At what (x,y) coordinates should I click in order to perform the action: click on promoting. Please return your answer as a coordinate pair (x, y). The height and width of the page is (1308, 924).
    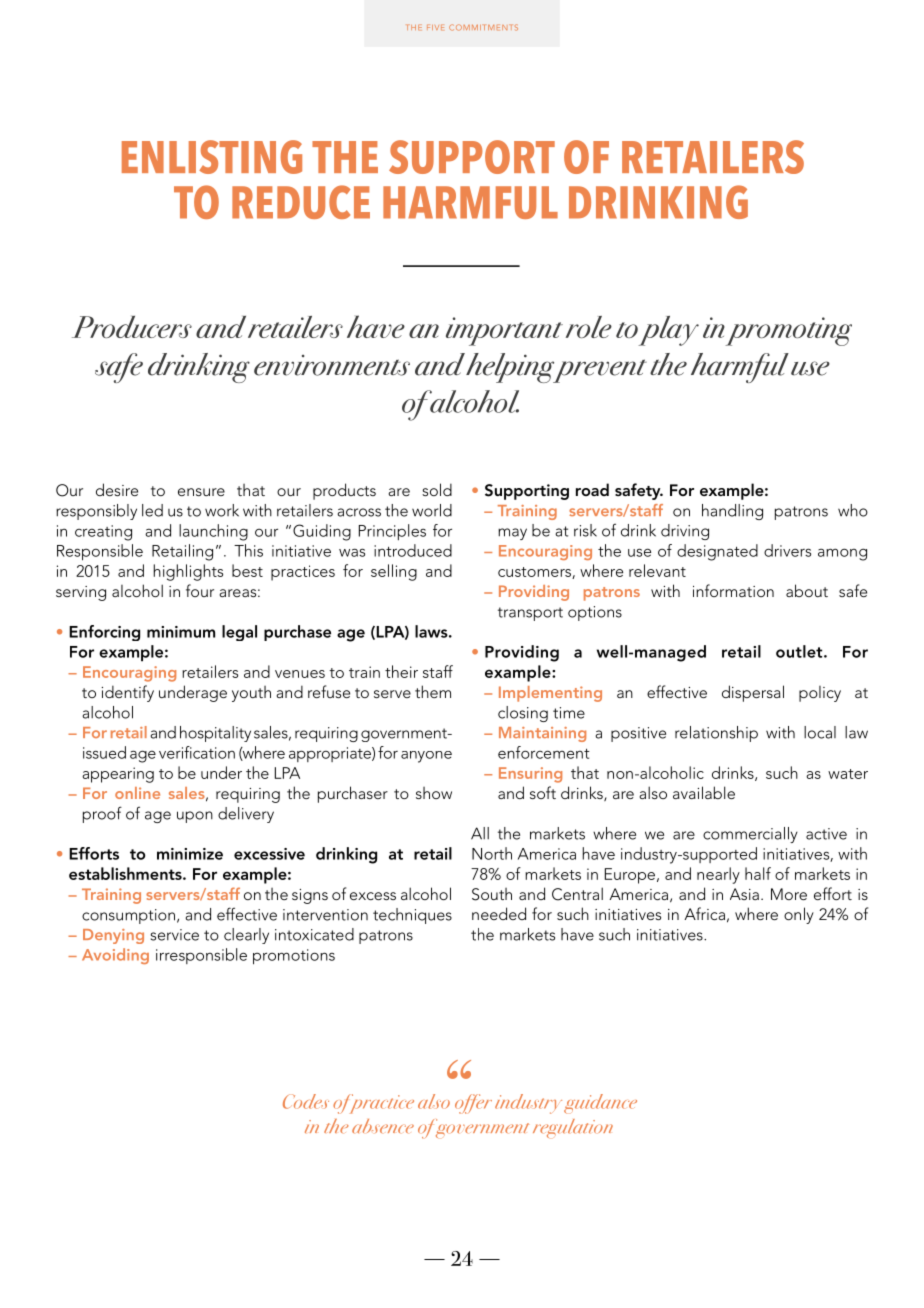
    Looking at the image, I should click on (788, 331).
